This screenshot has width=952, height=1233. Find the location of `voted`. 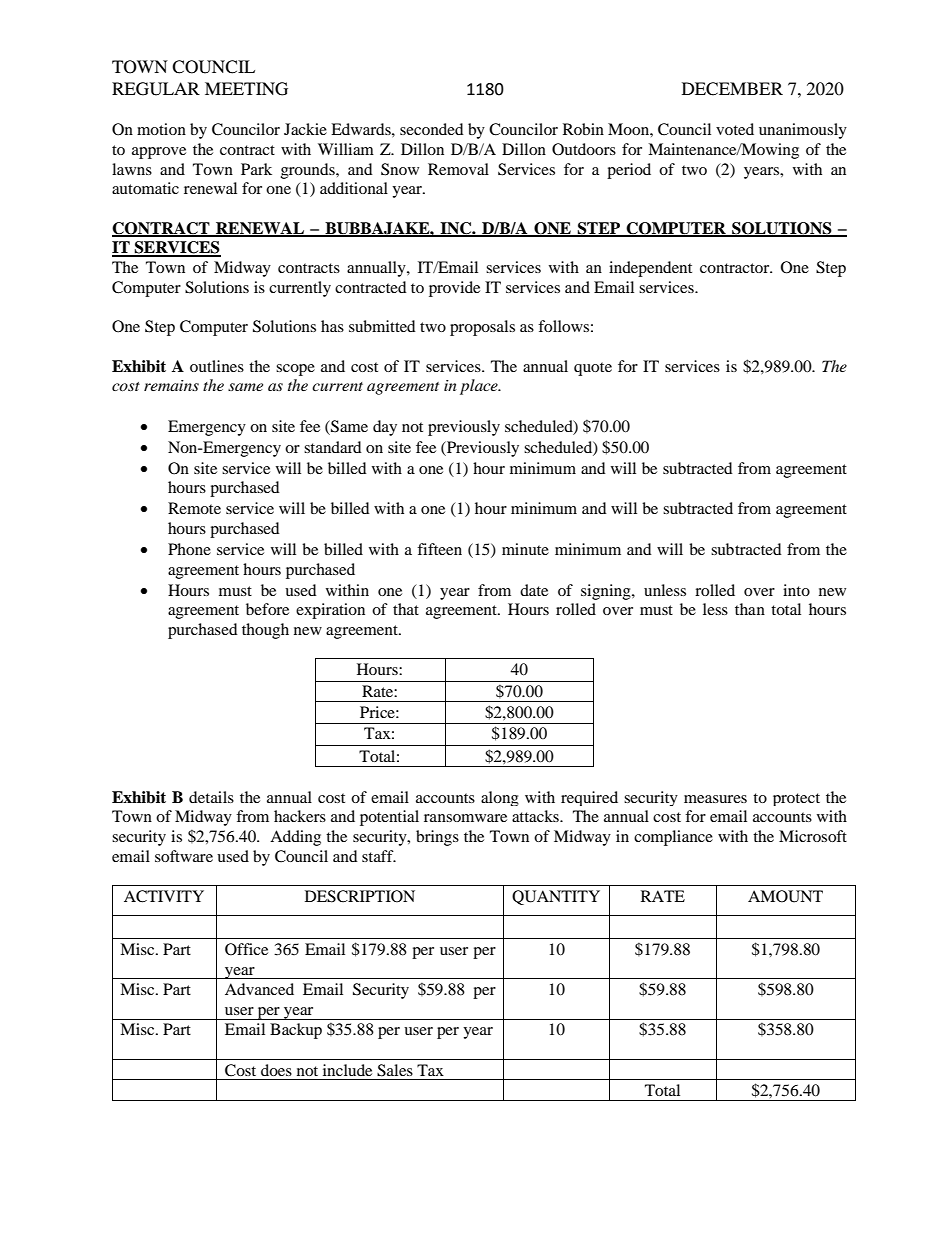

voted is located at coordinates (735, 129).
